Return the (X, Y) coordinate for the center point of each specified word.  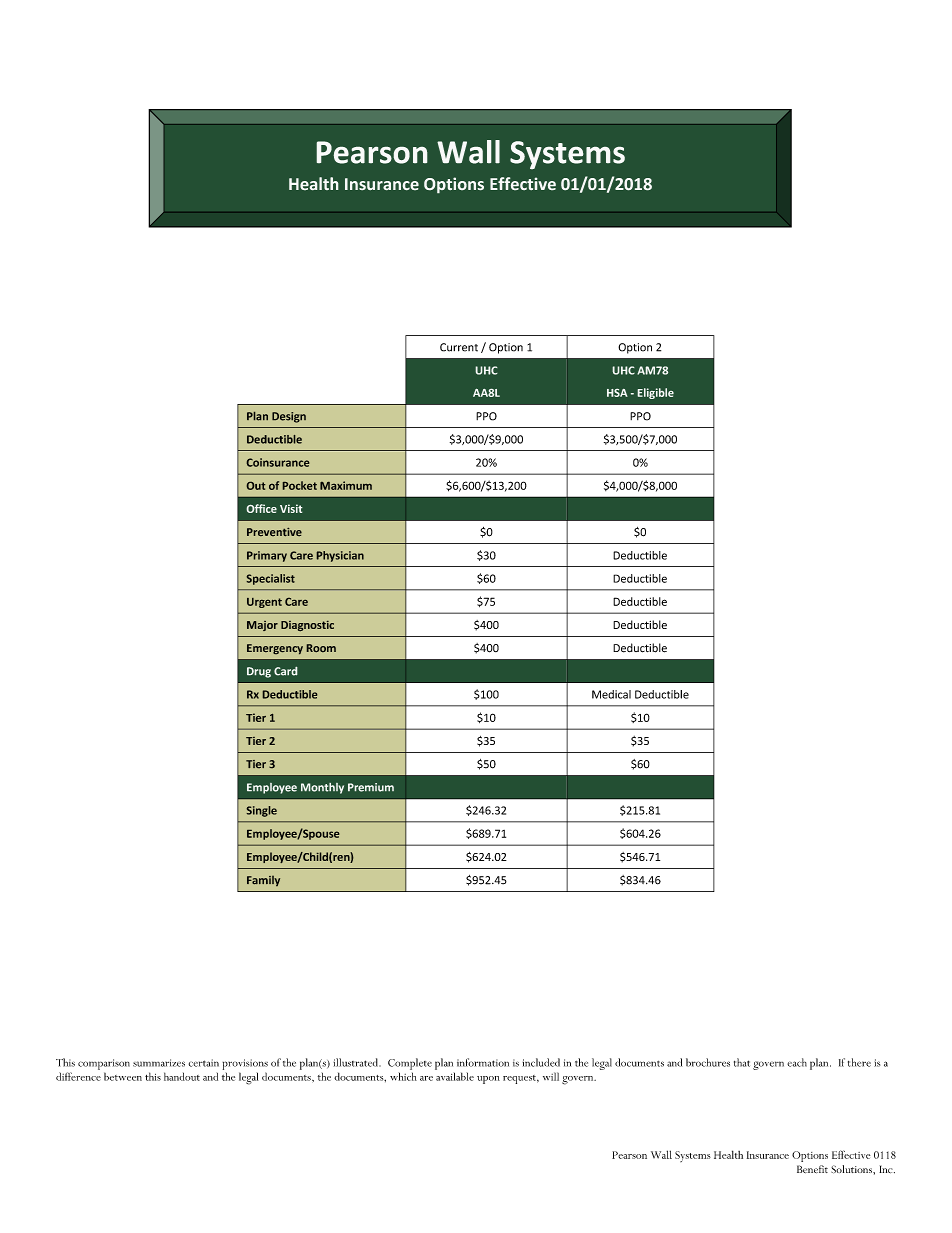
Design (289, 417)
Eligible (655, 393)
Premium (371, 787)
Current (459, 347)
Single (262, 811)
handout (182, 1076)
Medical (611, 694)
